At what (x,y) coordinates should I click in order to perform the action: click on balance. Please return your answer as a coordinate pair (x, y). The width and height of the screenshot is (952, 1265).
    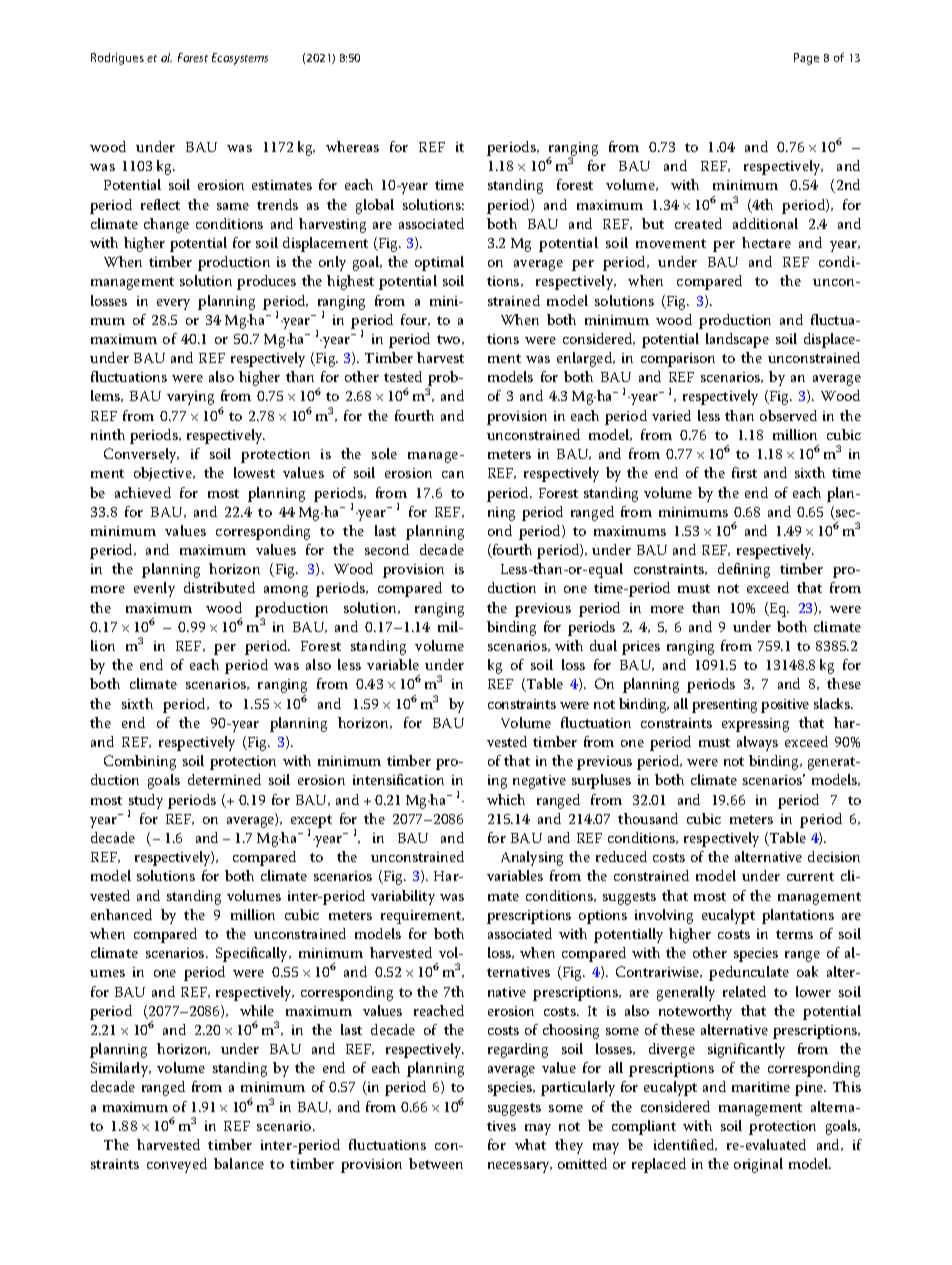
    Looking at the image, I should click on (239, 1163).
